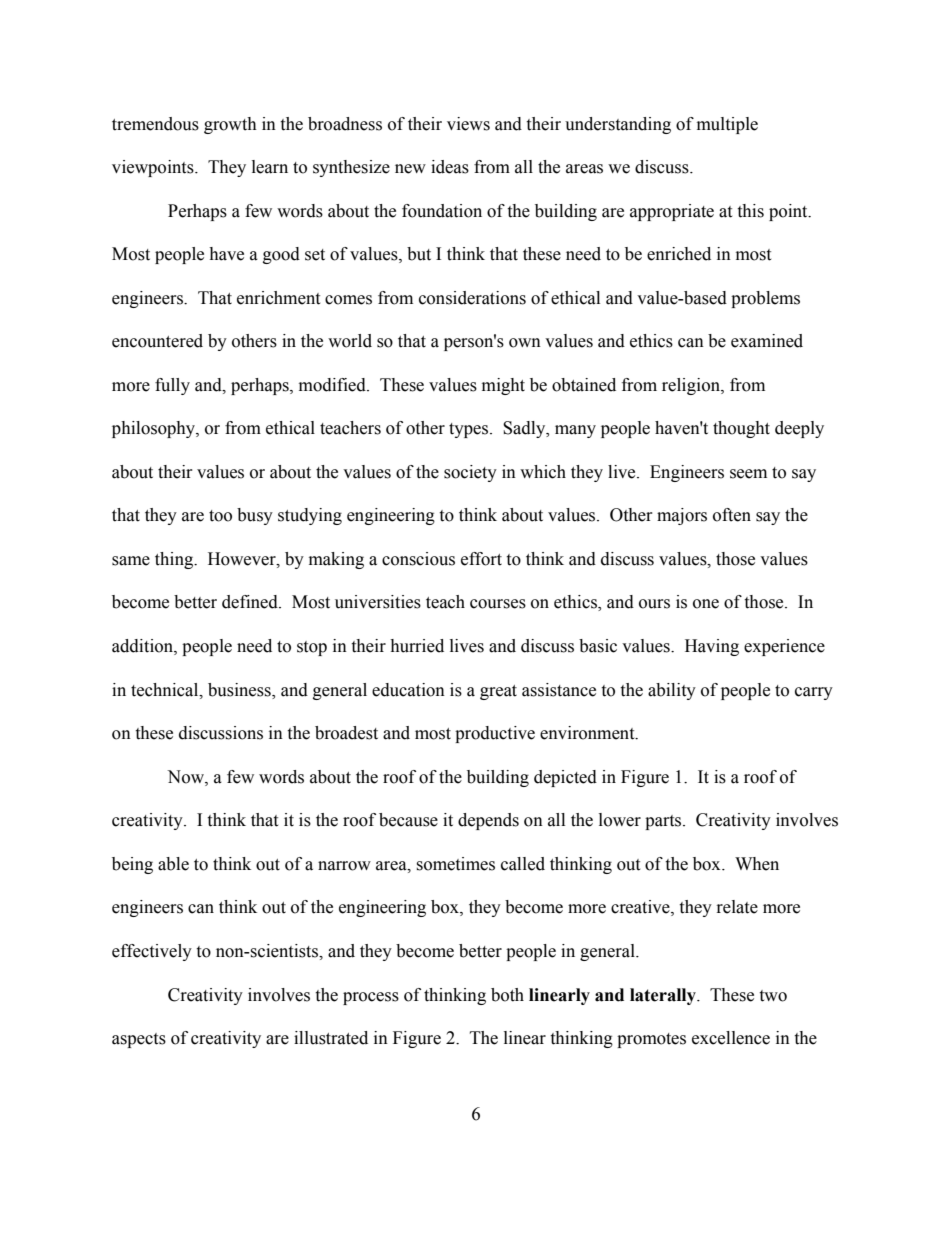 This document has width=952, height=1233. Describe the element at coordinates (731, 1038) in the document. I see `excellence` at that location.
